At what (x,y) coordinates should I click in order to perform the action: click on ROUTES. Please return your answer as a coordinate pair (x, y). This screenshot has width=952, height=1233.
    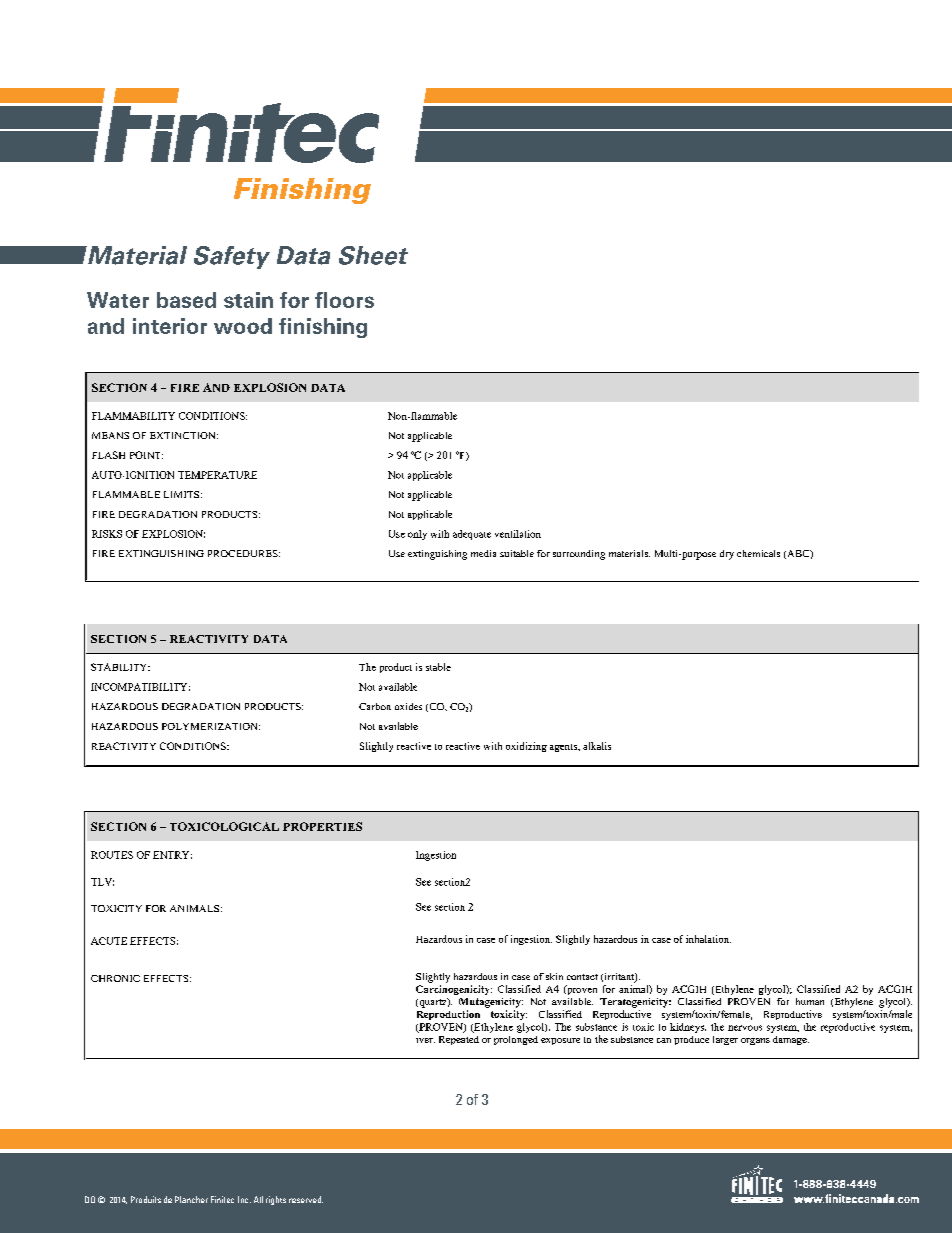
    Looking at the image, I should click on (112, 855).
